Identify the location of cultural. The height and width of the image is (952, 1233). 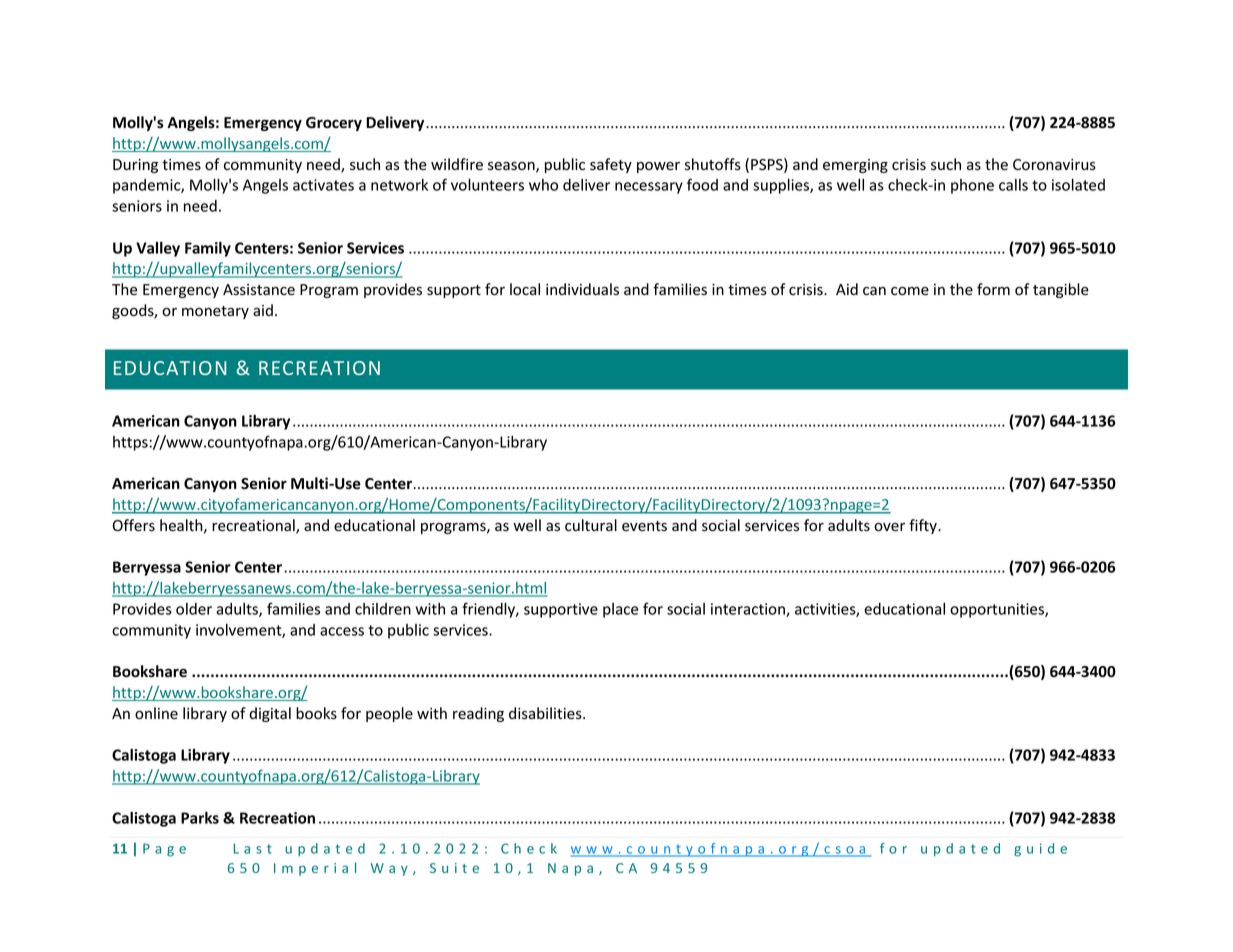
(591, 525).
